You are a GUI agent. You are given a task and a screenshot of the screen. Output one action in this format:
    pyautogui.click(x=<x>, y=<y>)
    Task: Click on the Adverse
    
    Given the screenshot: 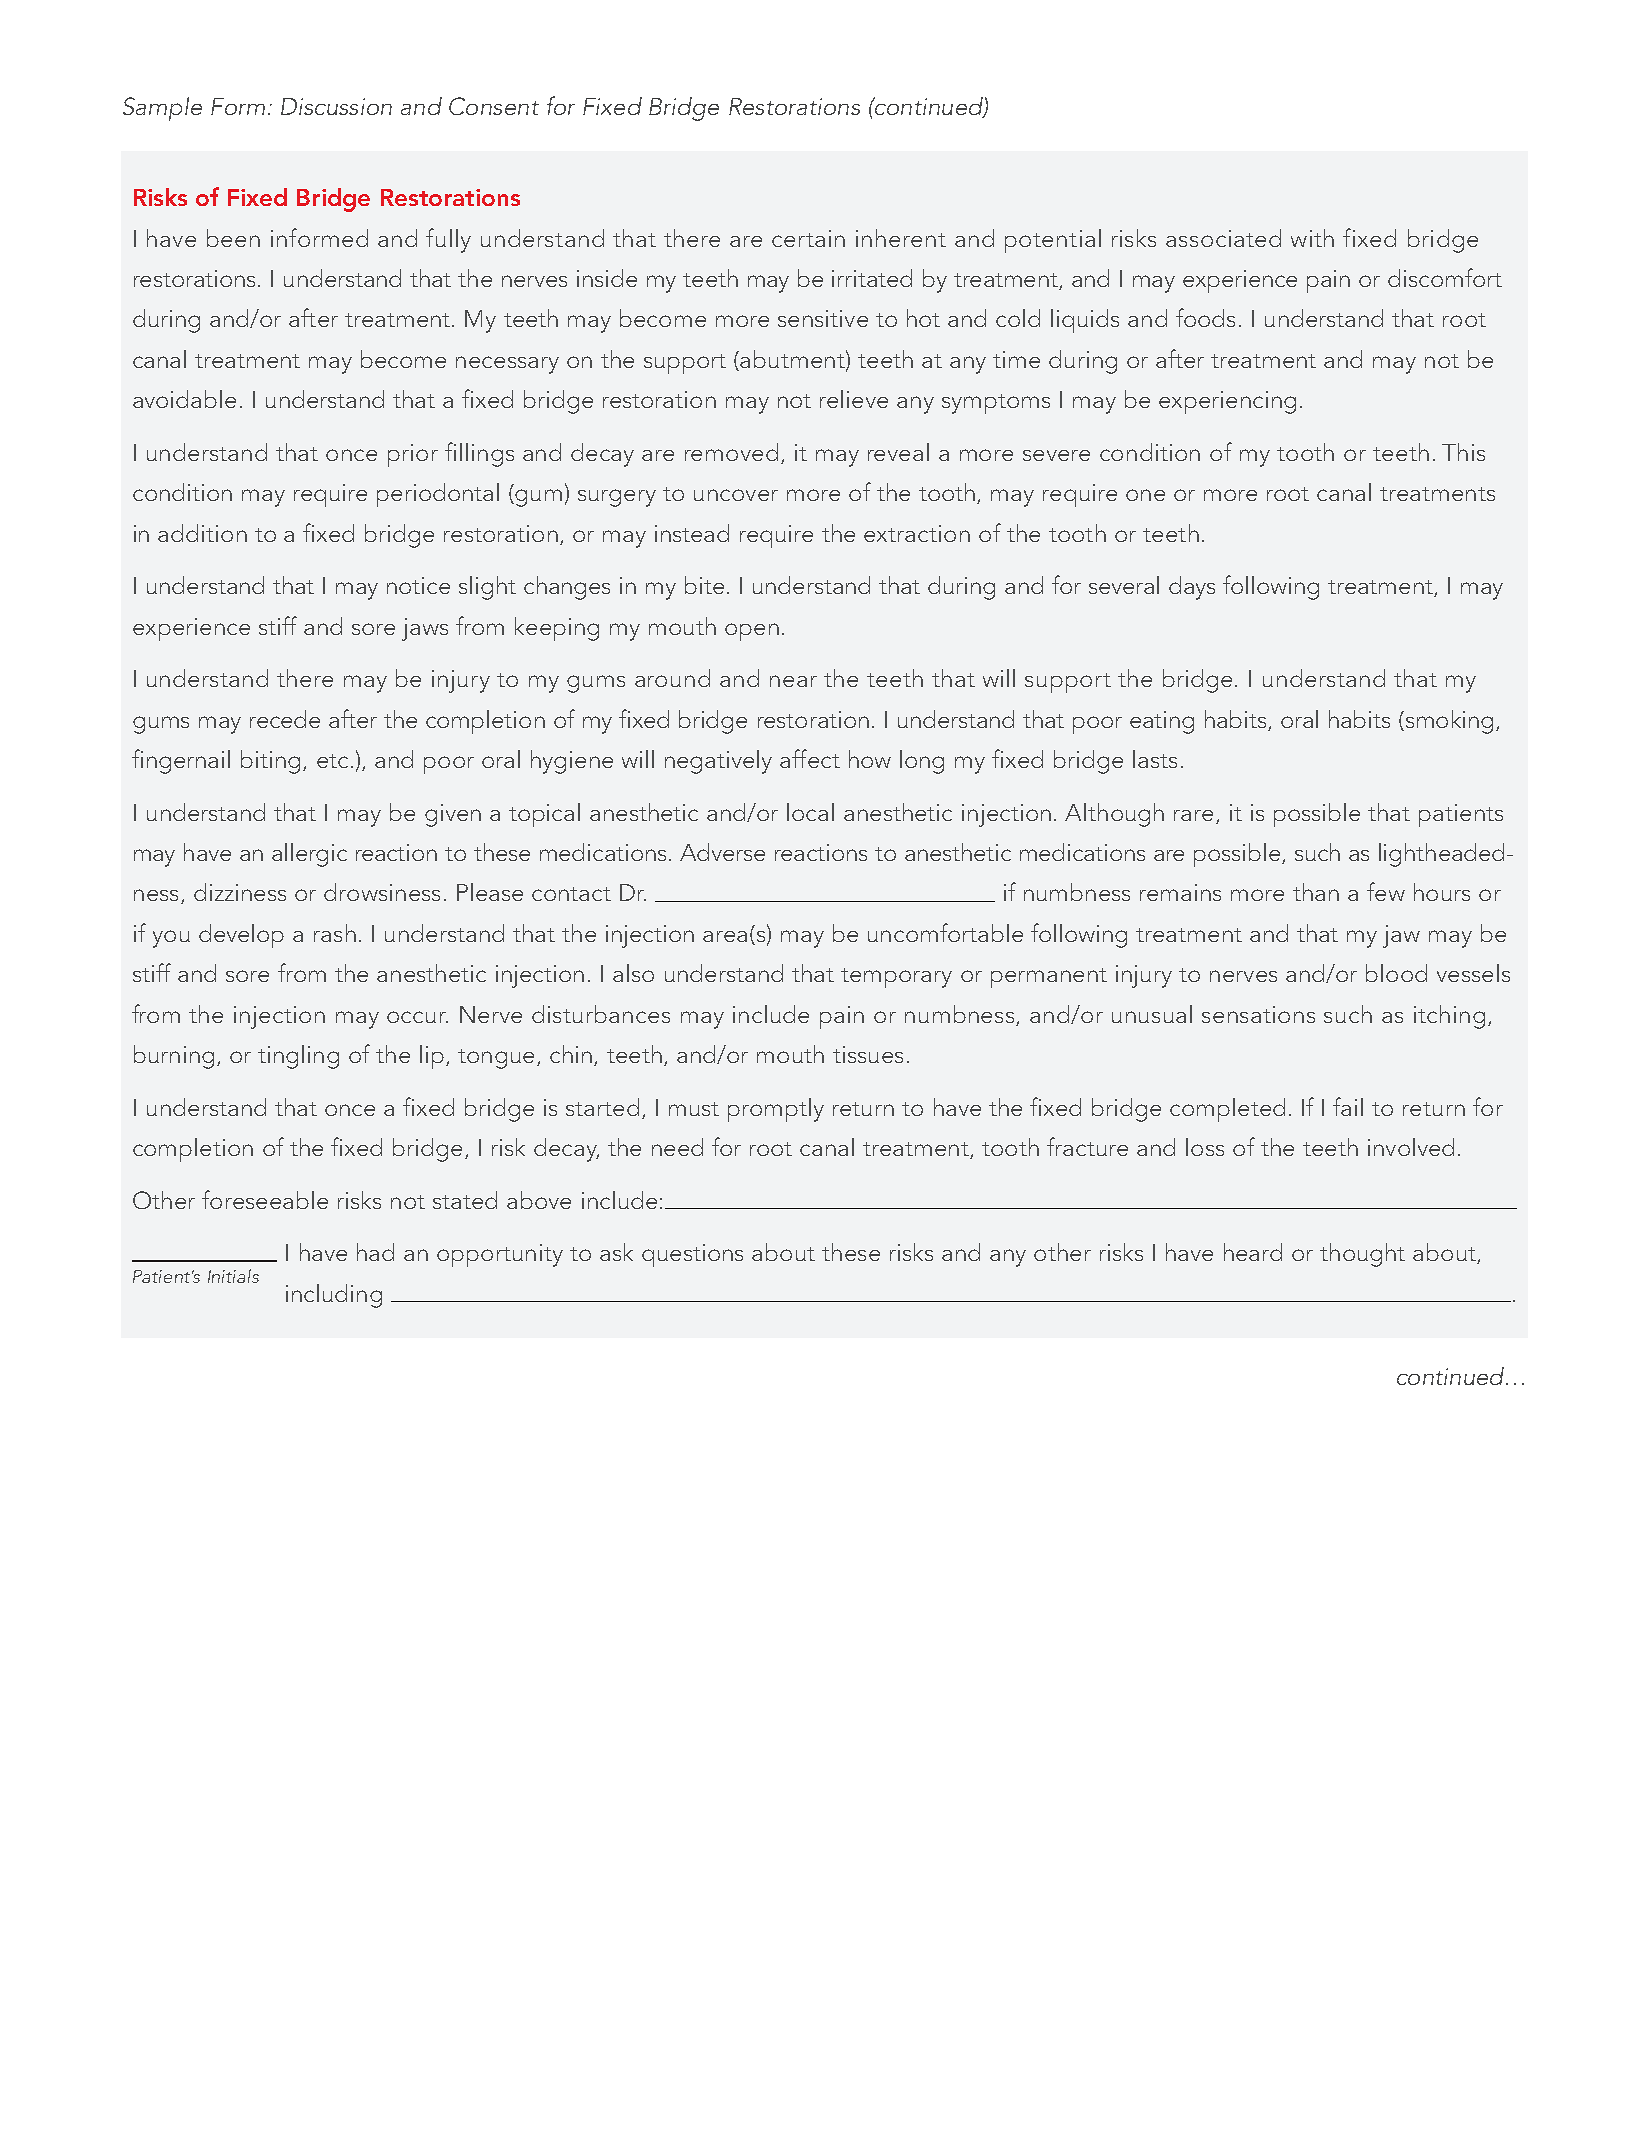 What is the action you would take?
    pyautogui.click(x=722, y=852)
